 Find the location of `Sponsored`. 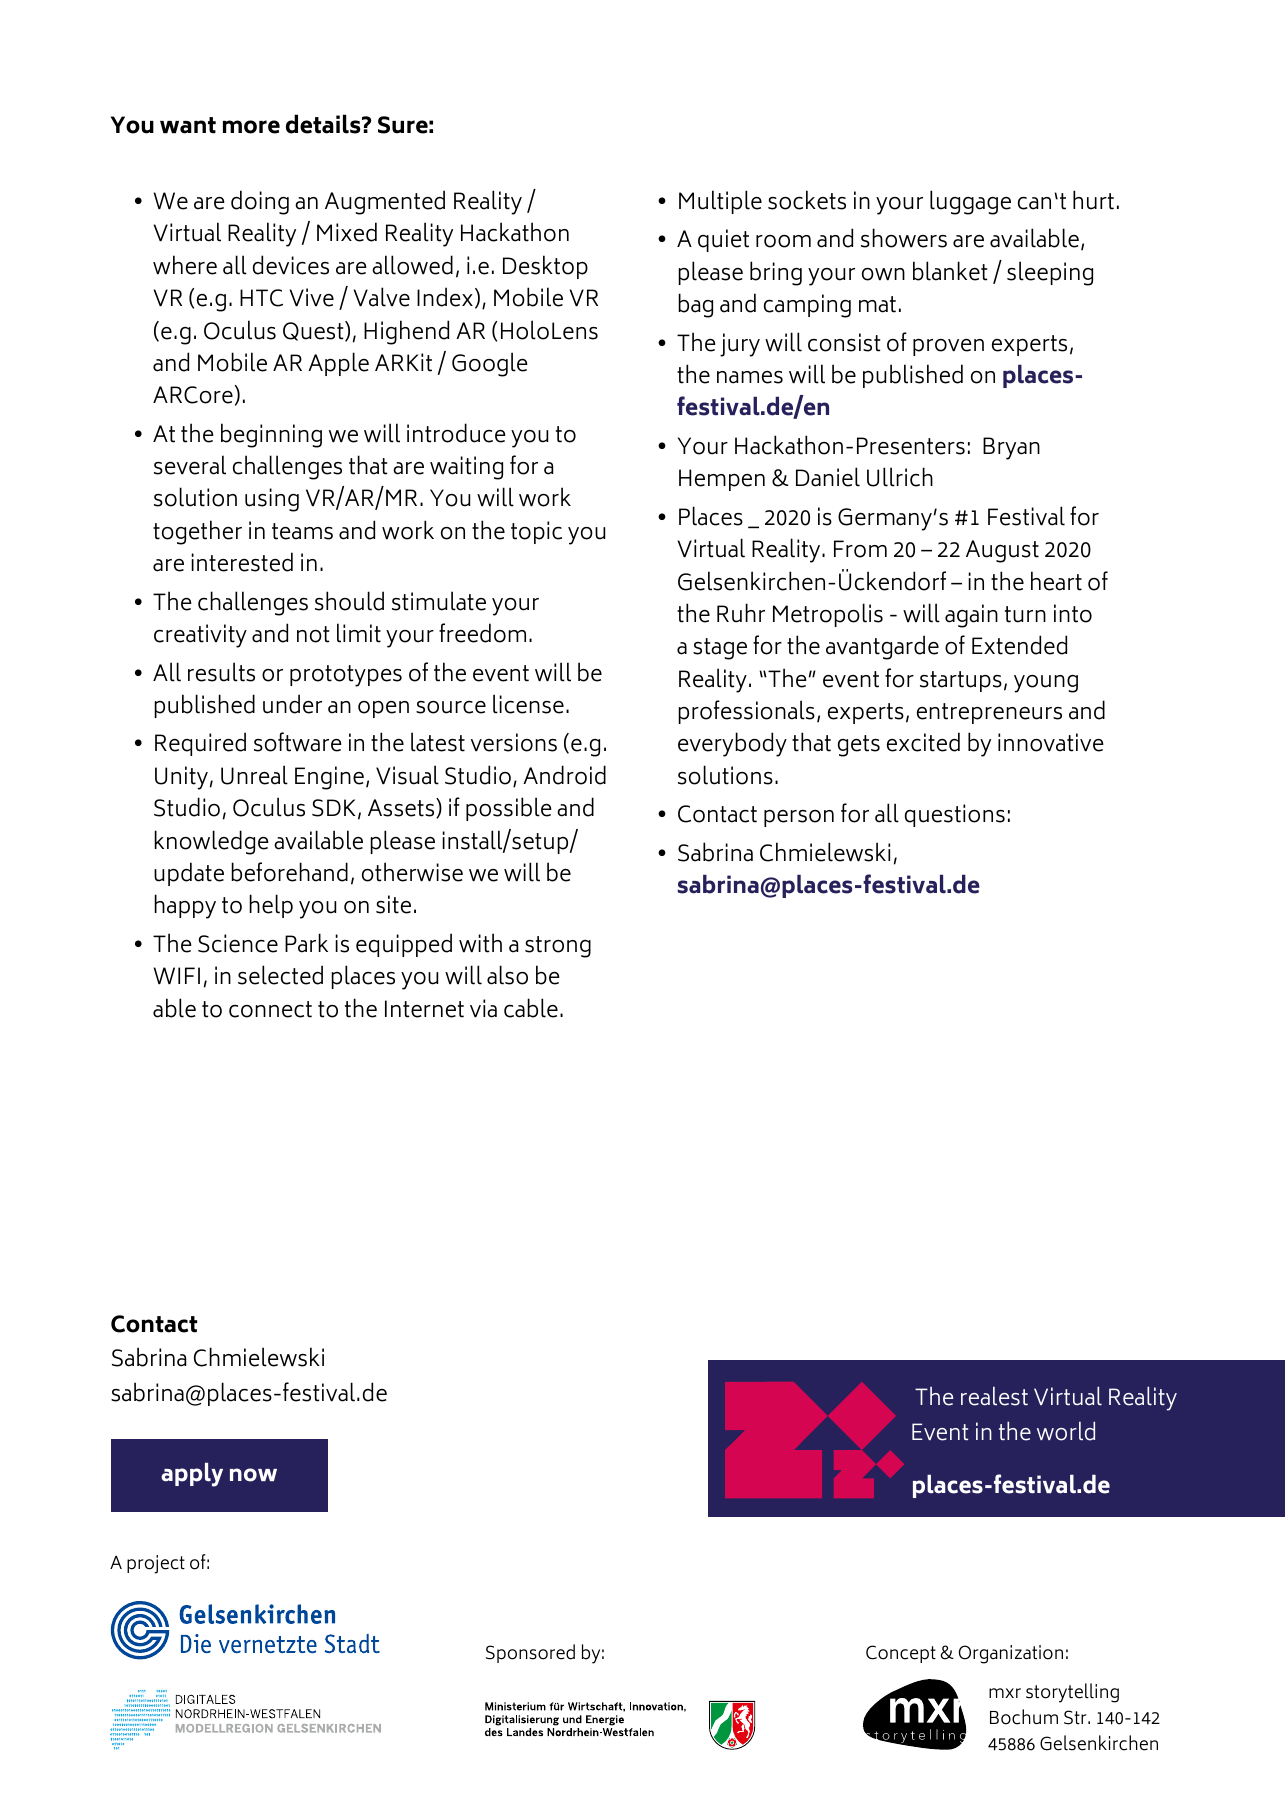

Sponsored is located at coordinates (530, 1653).
